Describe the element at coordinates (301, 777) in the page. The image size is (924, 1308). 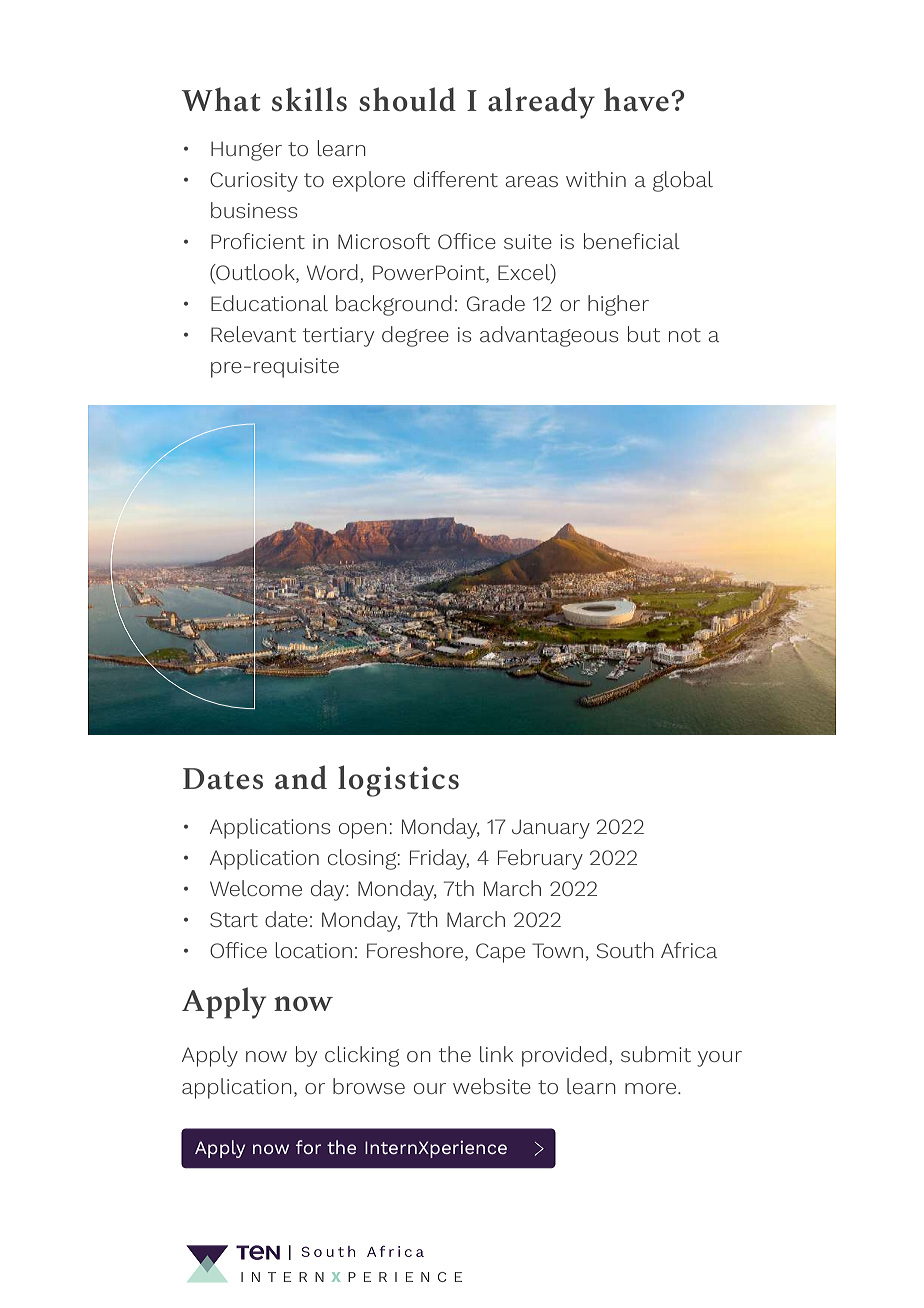
I see `and` at that location.
